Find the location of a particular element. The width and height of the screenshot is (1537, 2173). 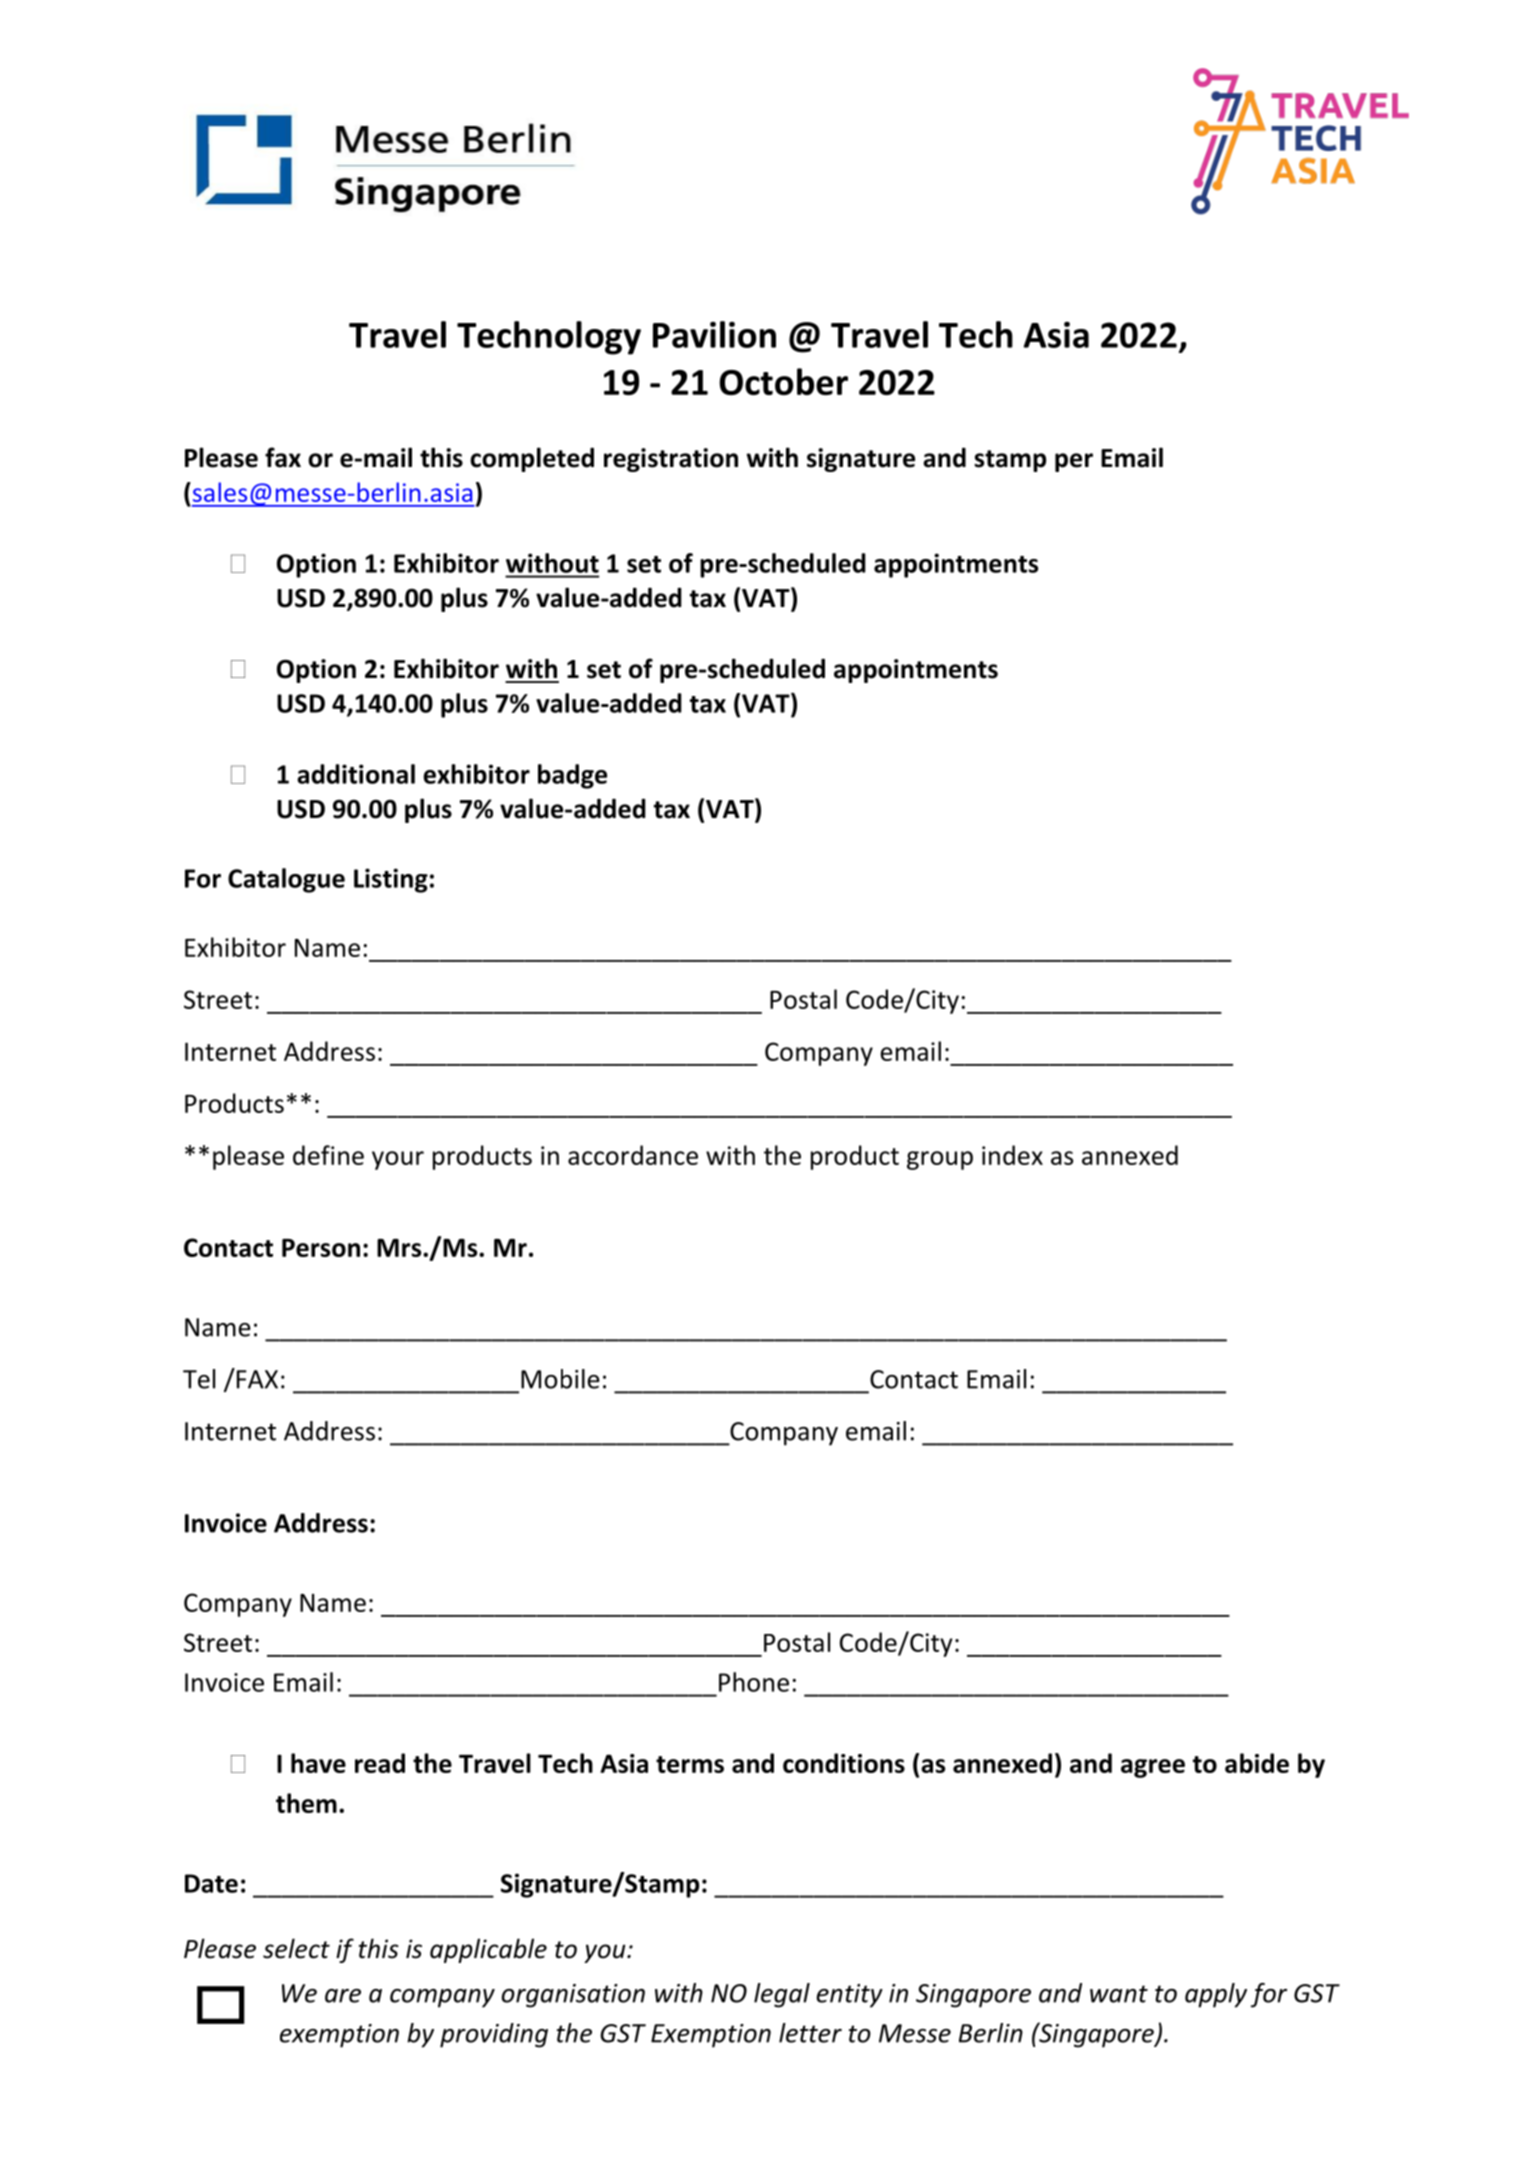

additional is located at coordinates (356, 774).
